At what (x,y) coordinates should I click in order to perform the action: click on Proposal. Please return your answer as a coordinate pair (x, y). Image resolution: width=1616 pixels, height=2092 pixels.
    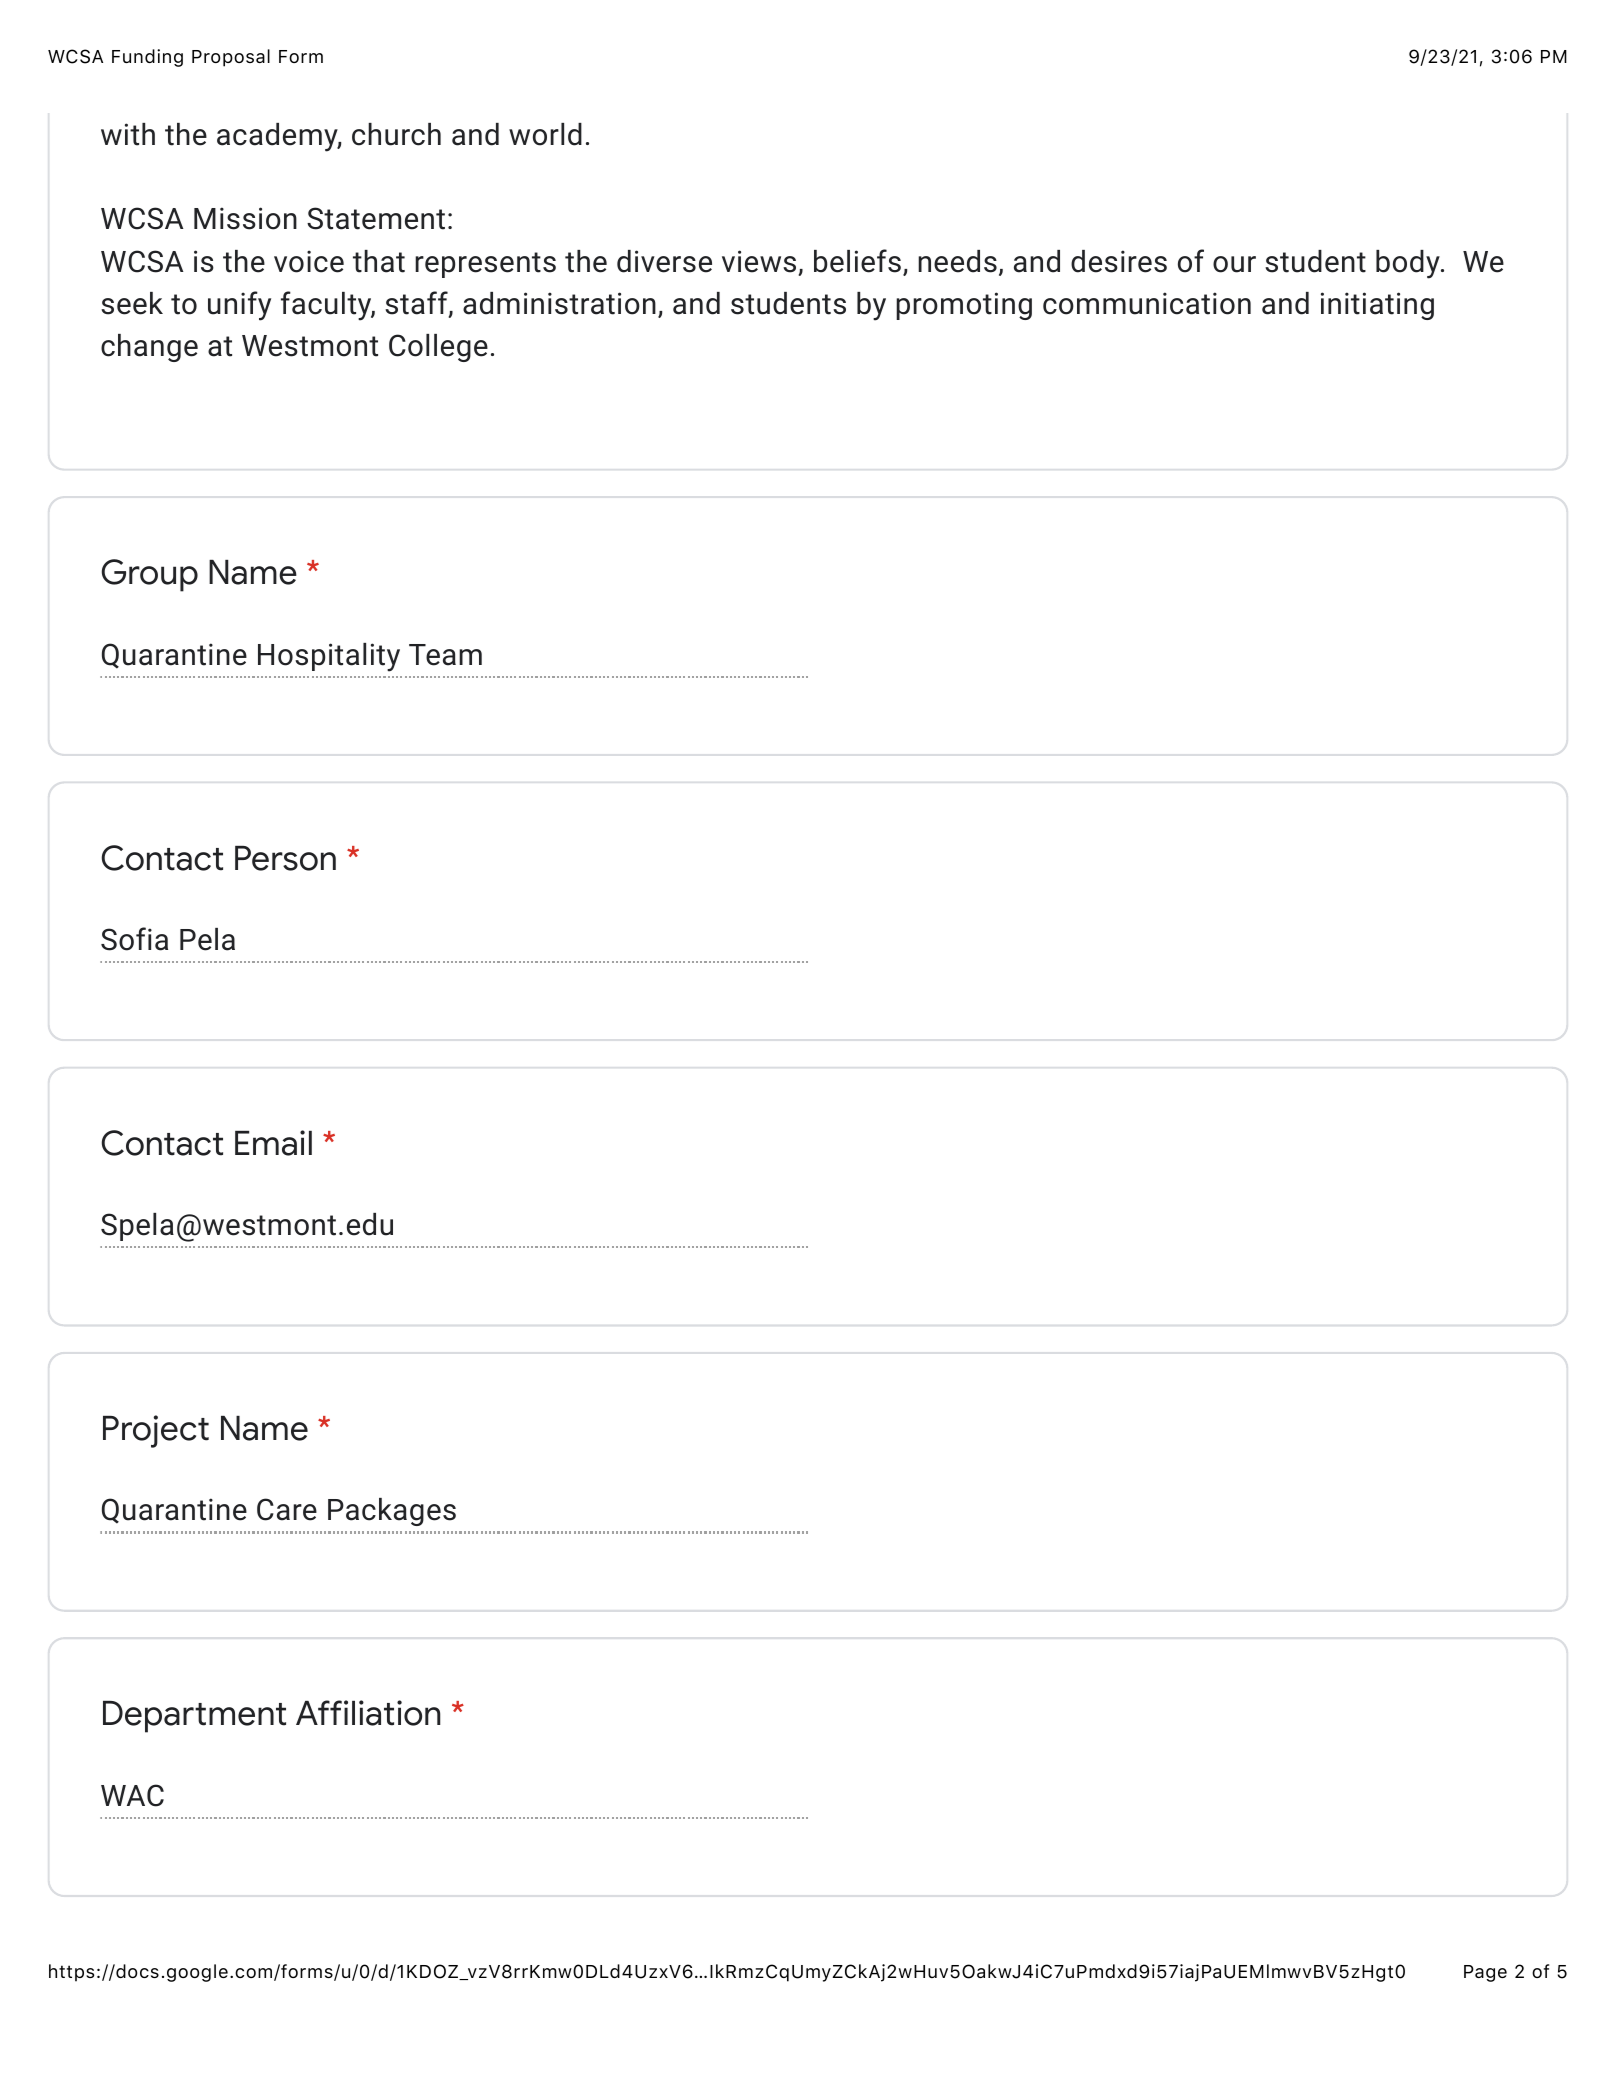
    Looking at the image, I should click on (231, 58).
